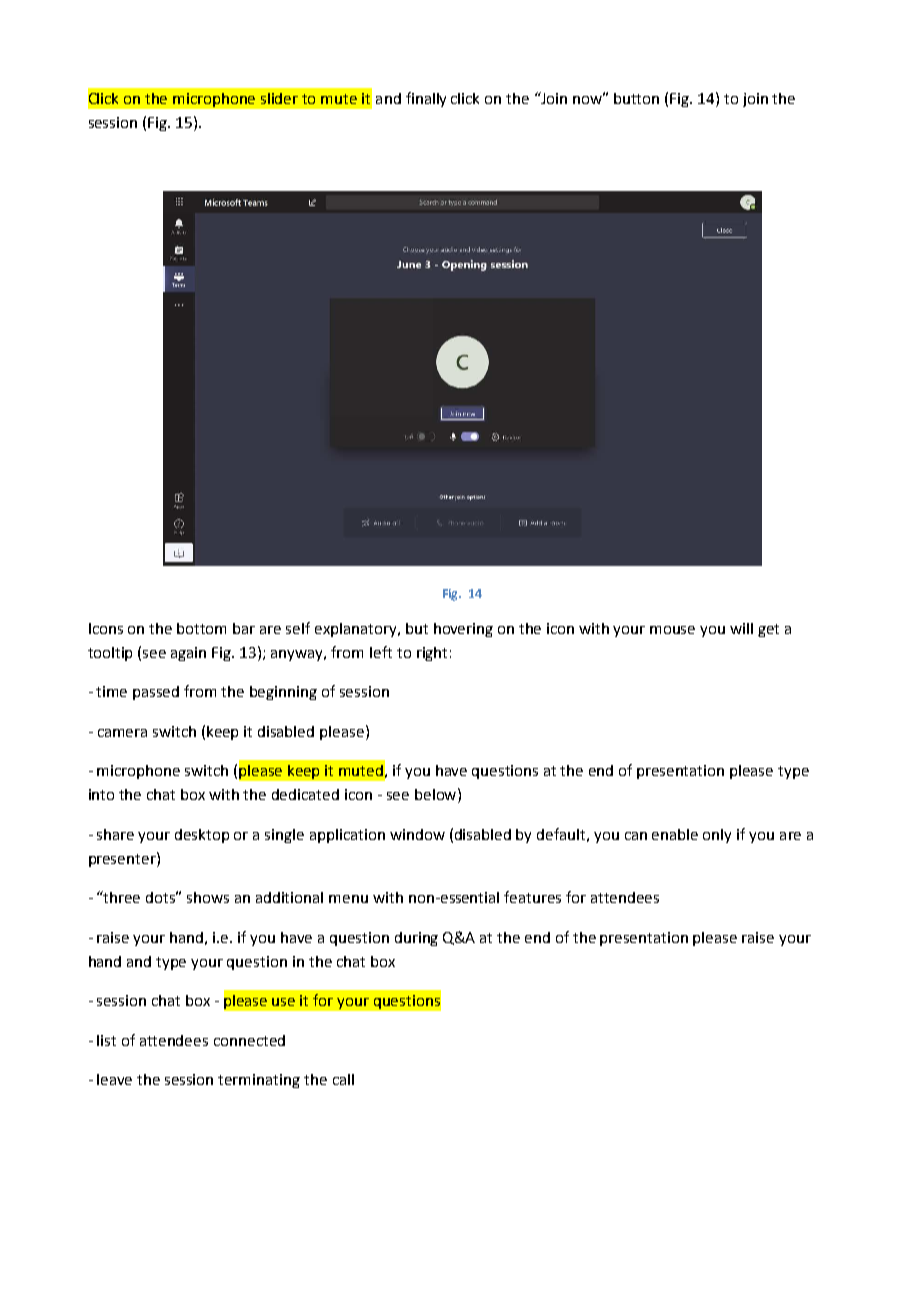 The image size is (924, 1308). I want to click on slider, so click(279, 98).
